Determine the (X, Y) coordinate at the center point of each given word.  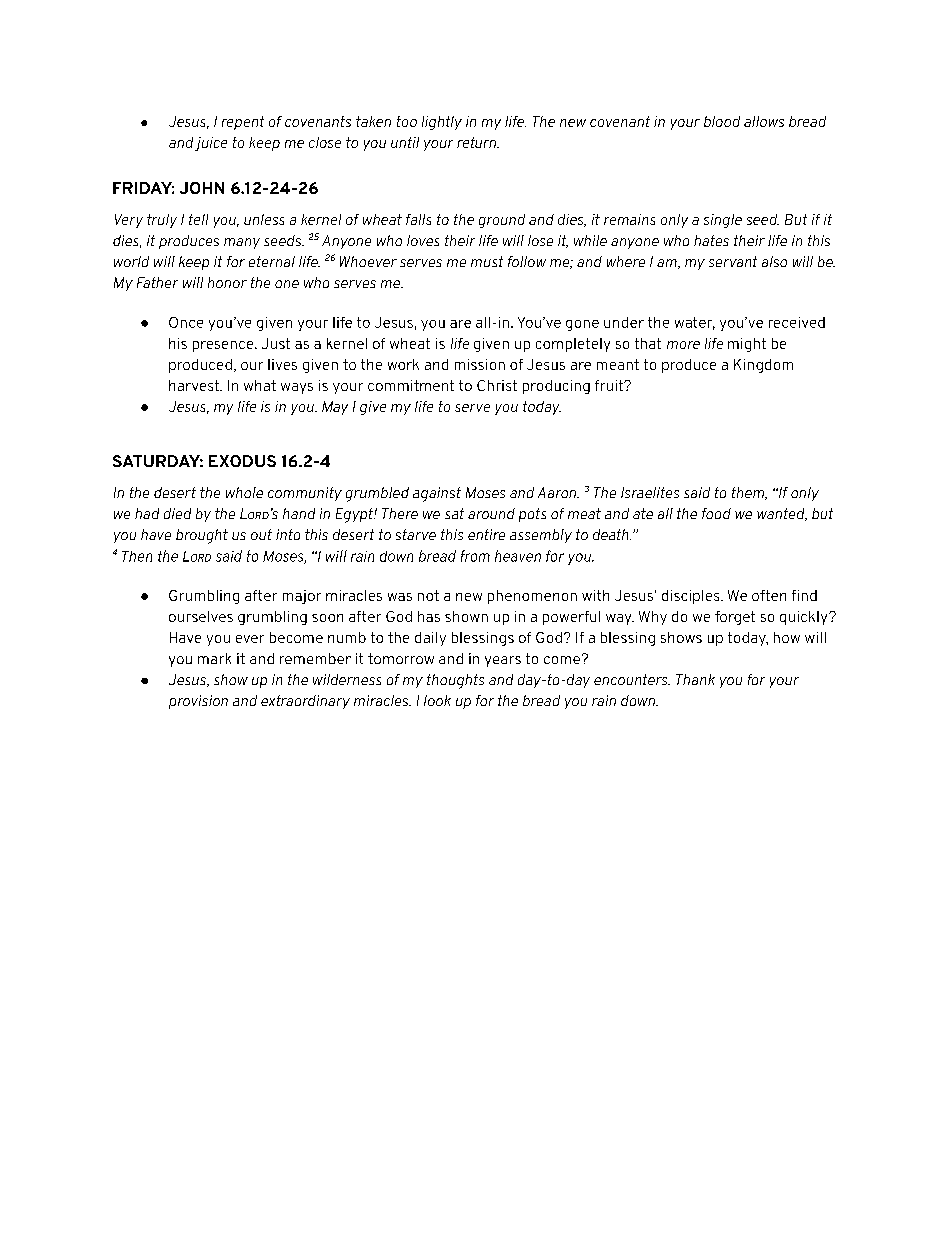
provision (198, 702)
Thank (695, 679)
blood (722, 121)
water (695, 323)
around (491, 513)
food (716, 513)
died (177, 513)
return (478, 142)
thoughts (455, 681)
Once (186, 322)
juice (211, 144)
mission (480, 364)
